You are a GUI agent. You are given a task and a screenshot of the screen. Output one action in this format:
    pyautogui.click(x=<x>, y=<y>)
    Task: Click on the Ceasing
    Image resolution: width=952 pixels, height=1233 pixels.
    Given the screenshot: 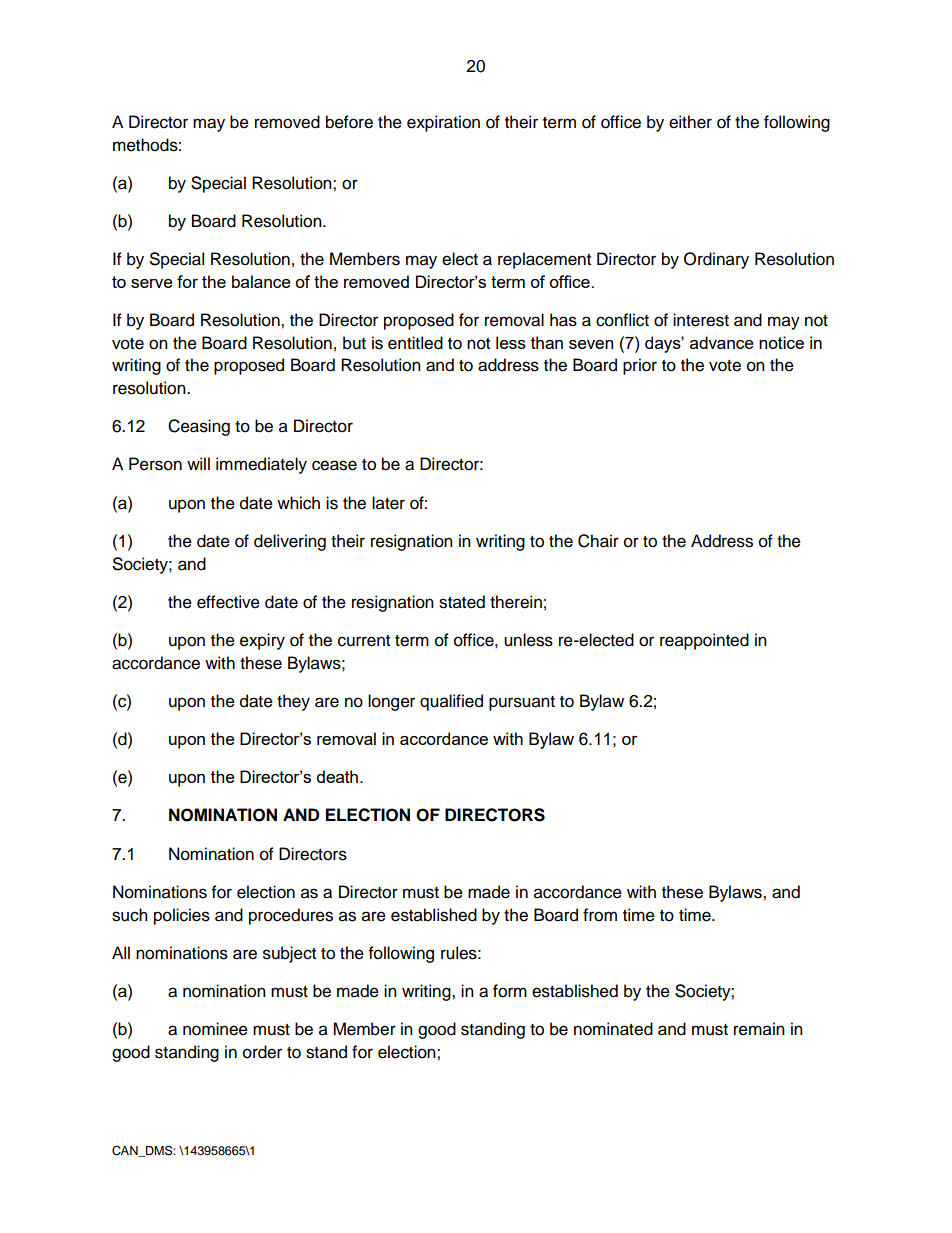 What is the action you would take?
    pyautogui.click(x=199, y=427)
